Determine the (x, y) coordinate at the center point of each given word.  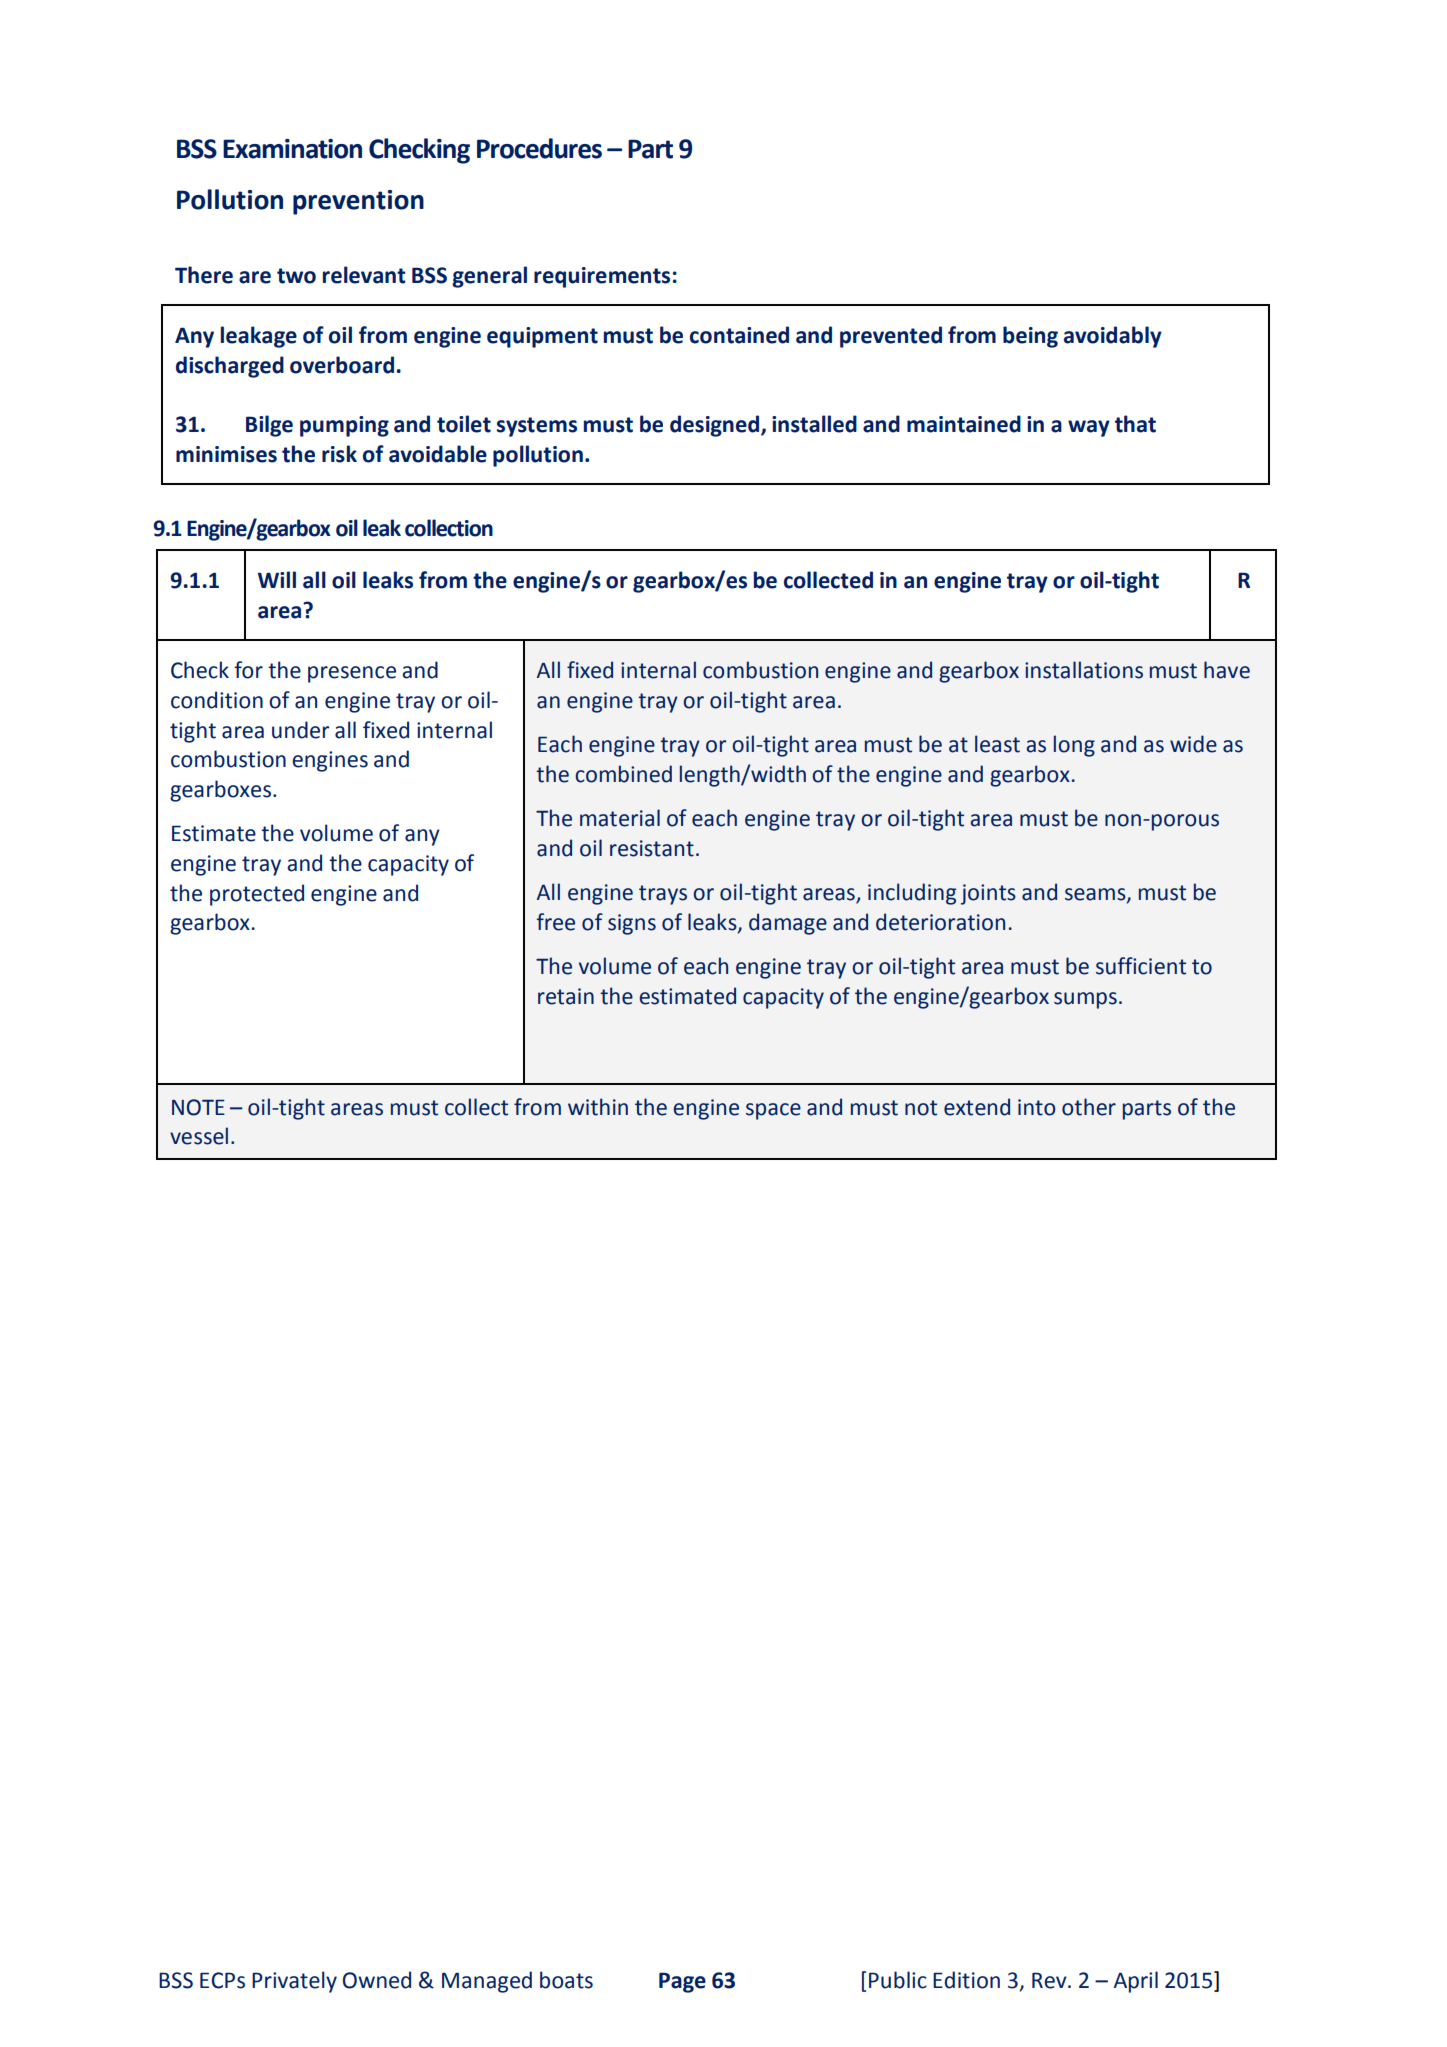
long (1074, 746)
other (1089, 1107)
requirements (602, 277)
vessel (199, 1136)
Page (682, 1982)
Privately (294, 1982)
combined (623, 774)
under (300, 730)
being (1030, 337)
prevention (358, 202)
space (773, 1111)
